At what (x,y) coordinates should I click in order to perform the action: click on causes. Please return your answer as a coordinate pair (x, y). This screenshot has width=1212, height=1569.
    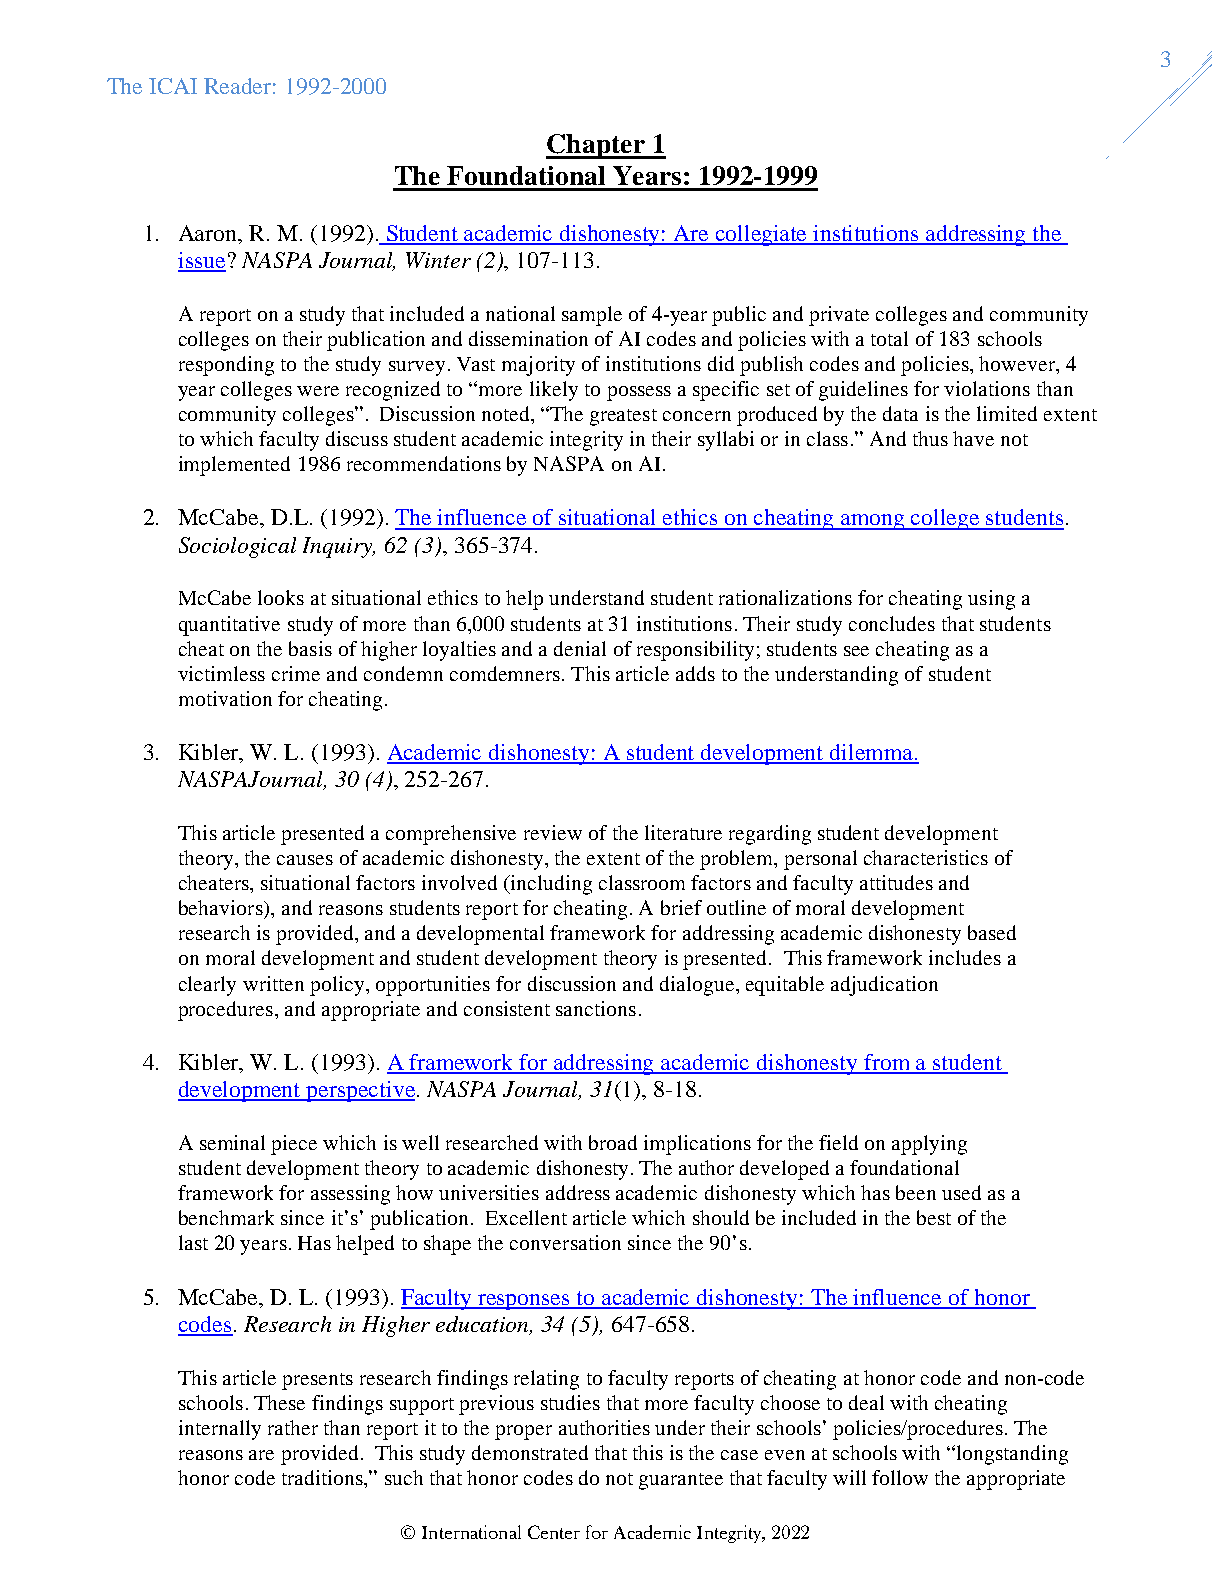
    Looking at the image, I should click on (305, 860).
